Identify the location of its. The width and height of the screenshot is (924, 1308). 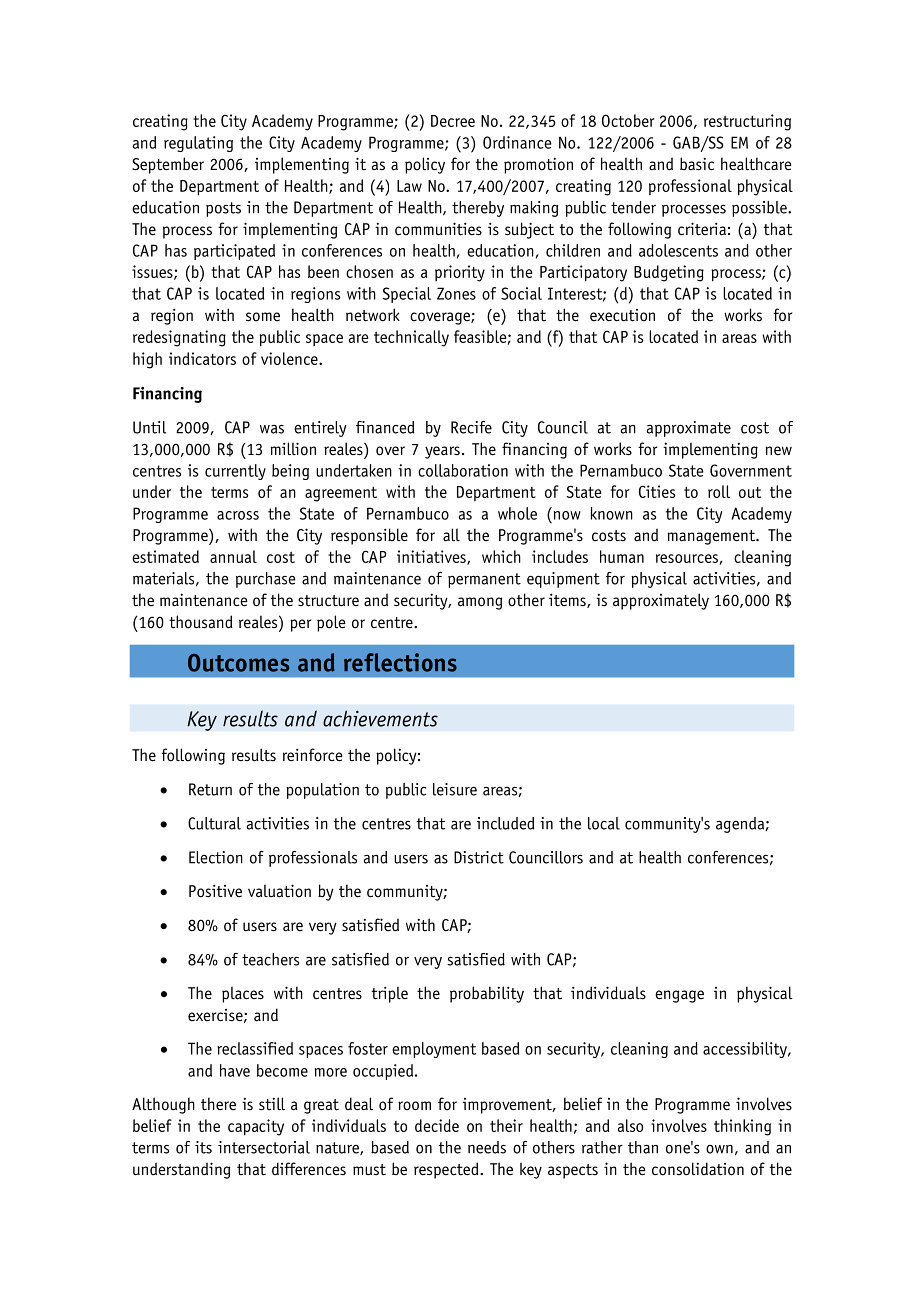
(203, 1147).
